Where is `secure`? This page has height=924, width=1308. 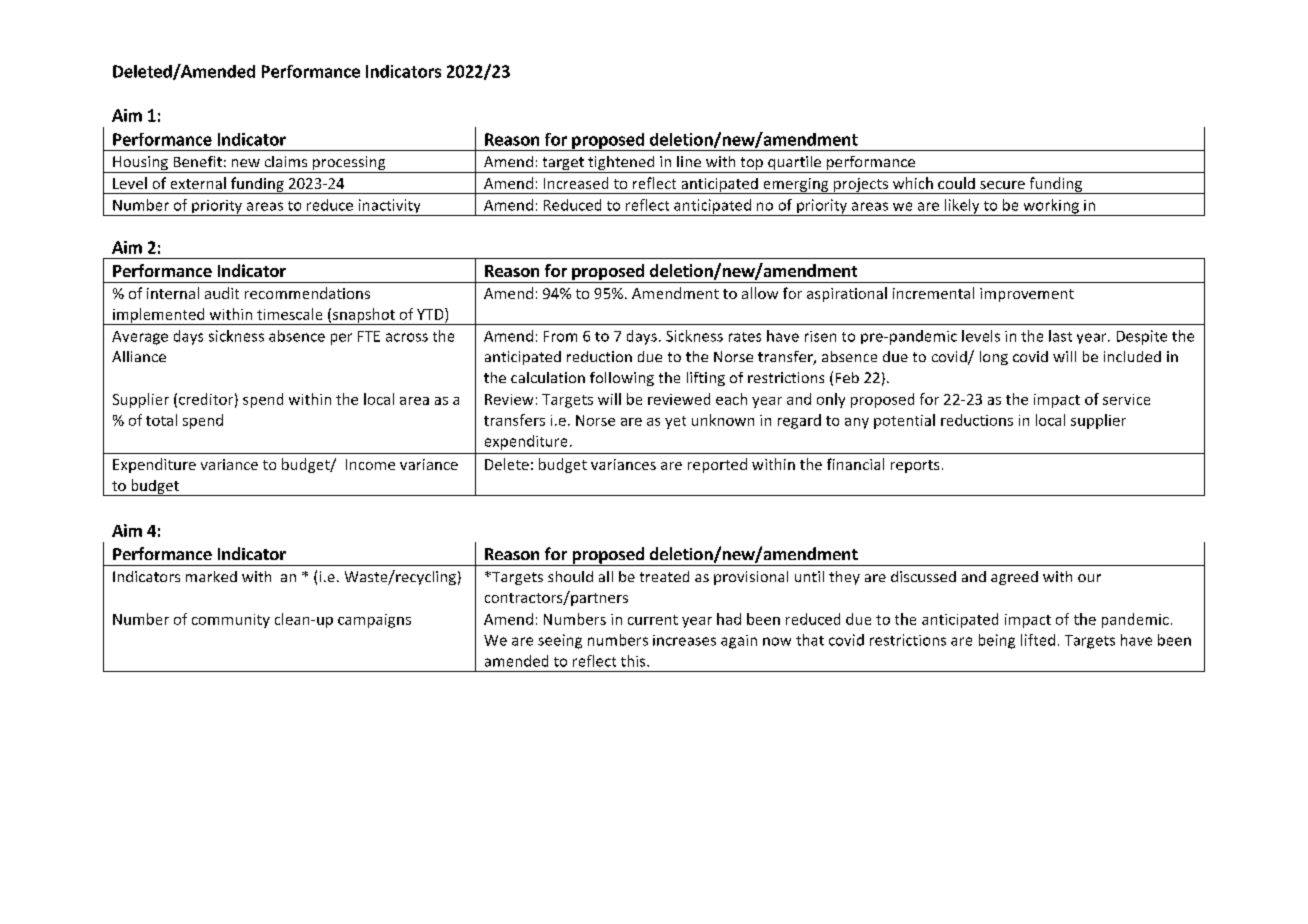 secure is located at coordinates (1002, 185).
